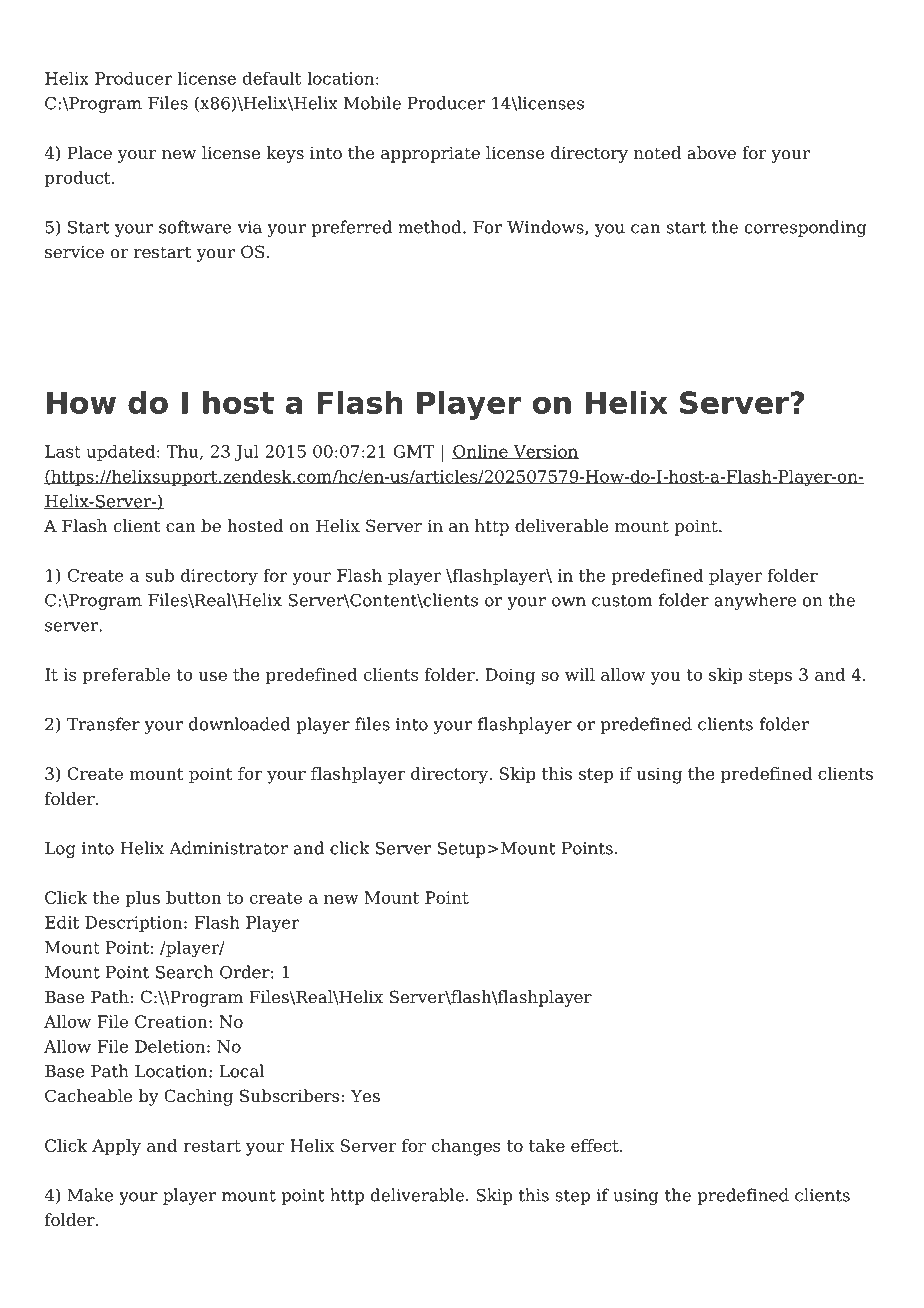 The image size is (924, 1308). Describe the element at coordinates (89, 153) in the screenshot. I see `Place` at that location.
